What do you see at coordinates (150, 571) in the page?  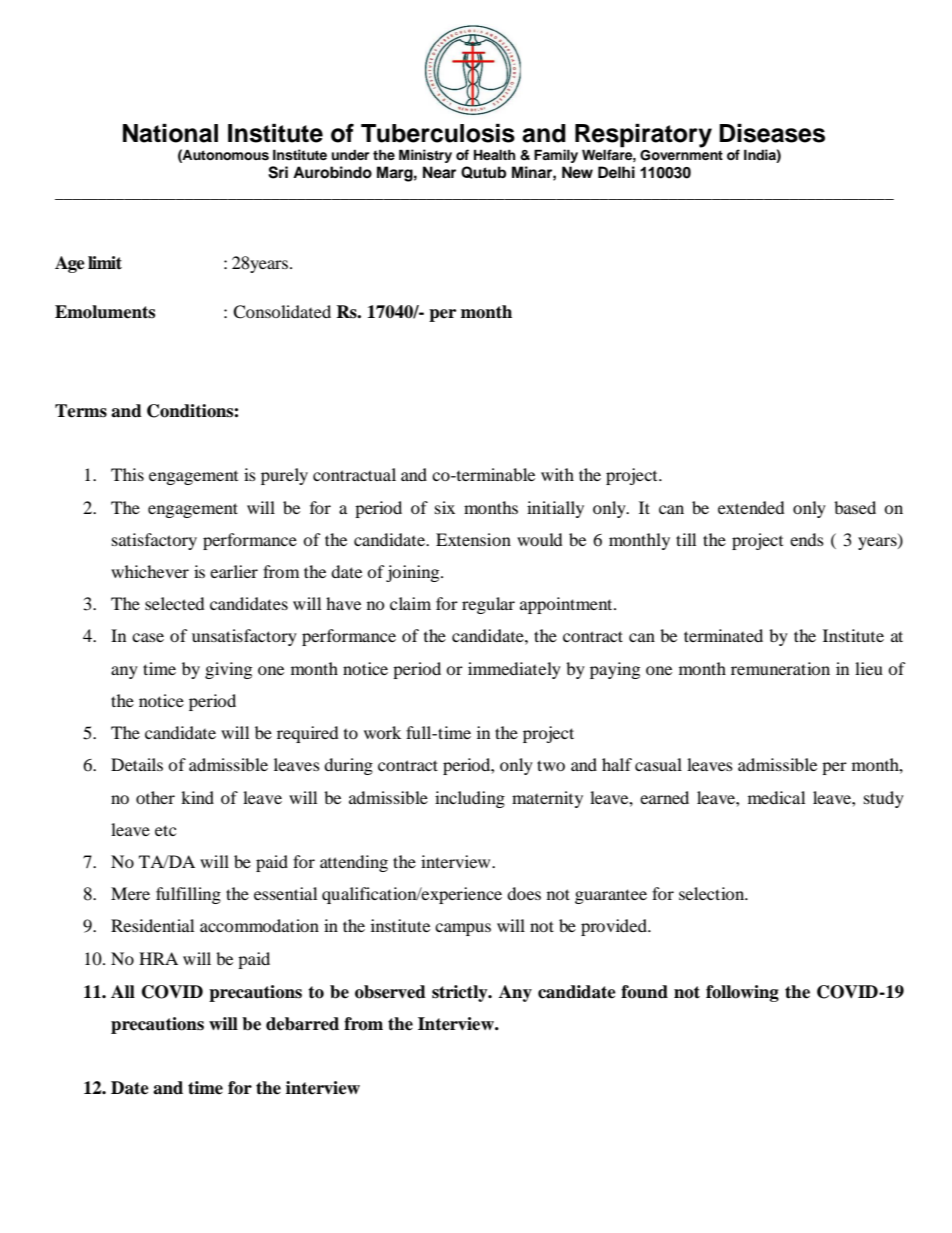 I see `whichever` at bounding box center [150, 571].
